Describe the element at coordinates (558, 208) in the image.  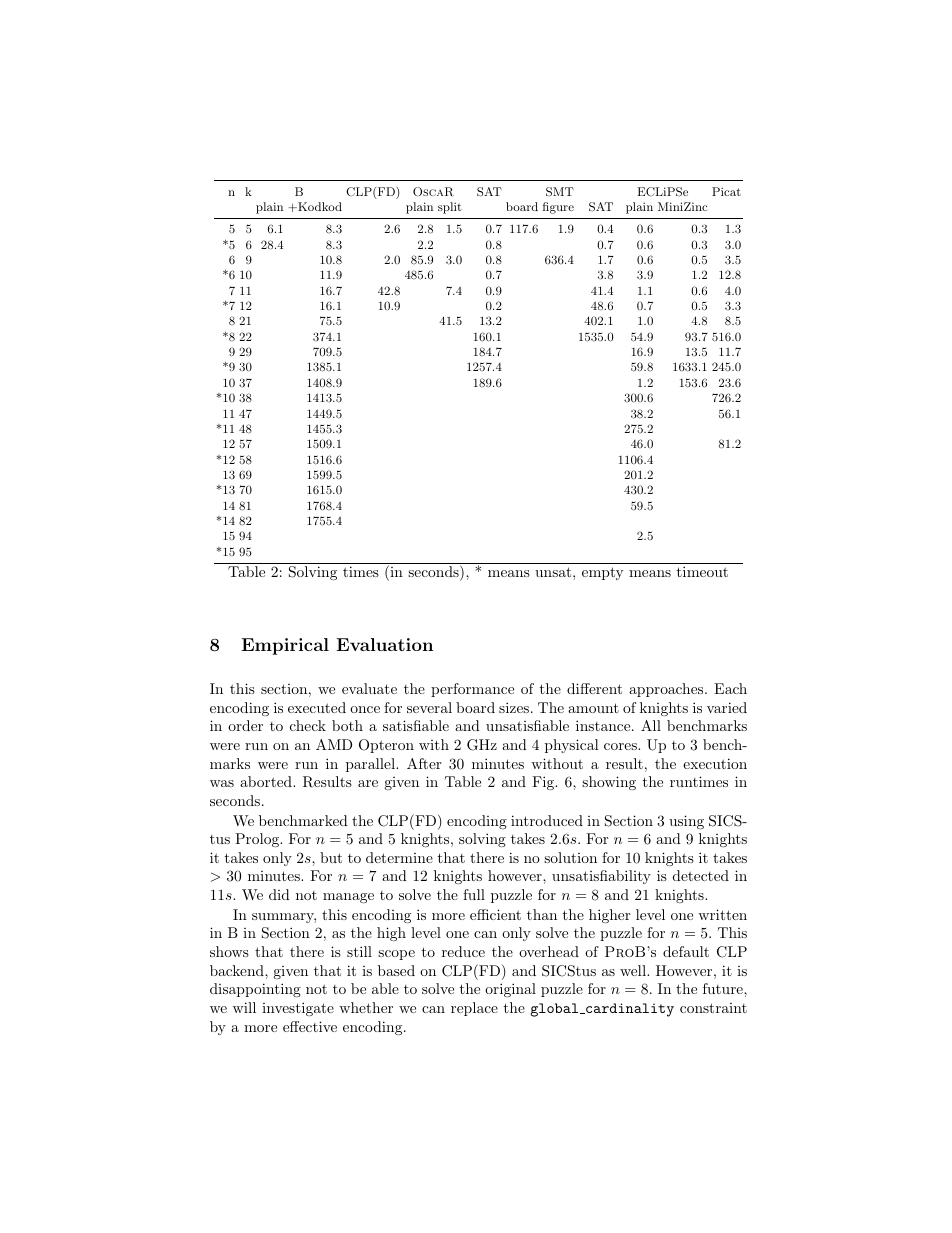
I see `figure` at that location.
